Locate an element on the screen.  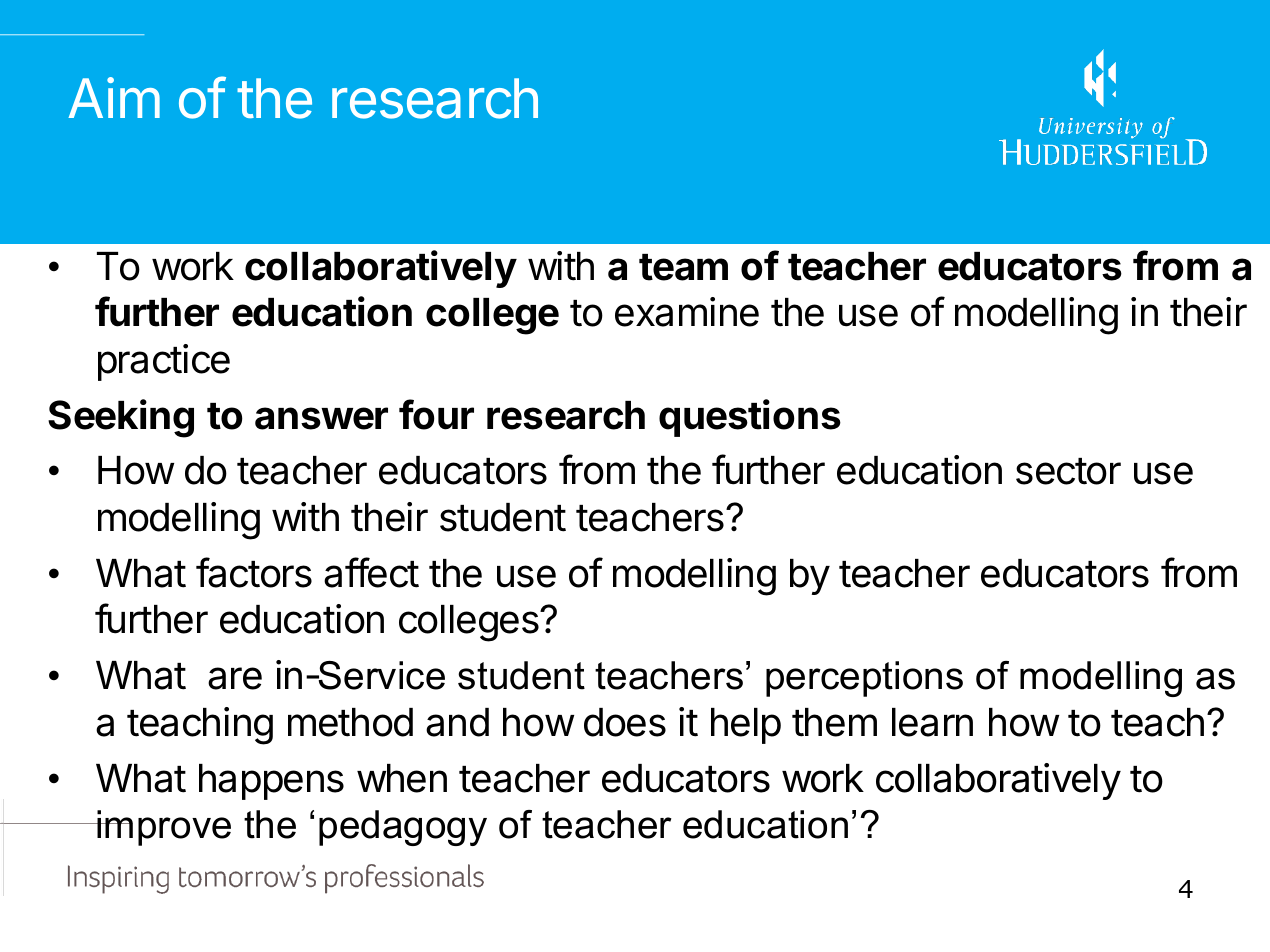
team is located at coordinates (683, 267).
